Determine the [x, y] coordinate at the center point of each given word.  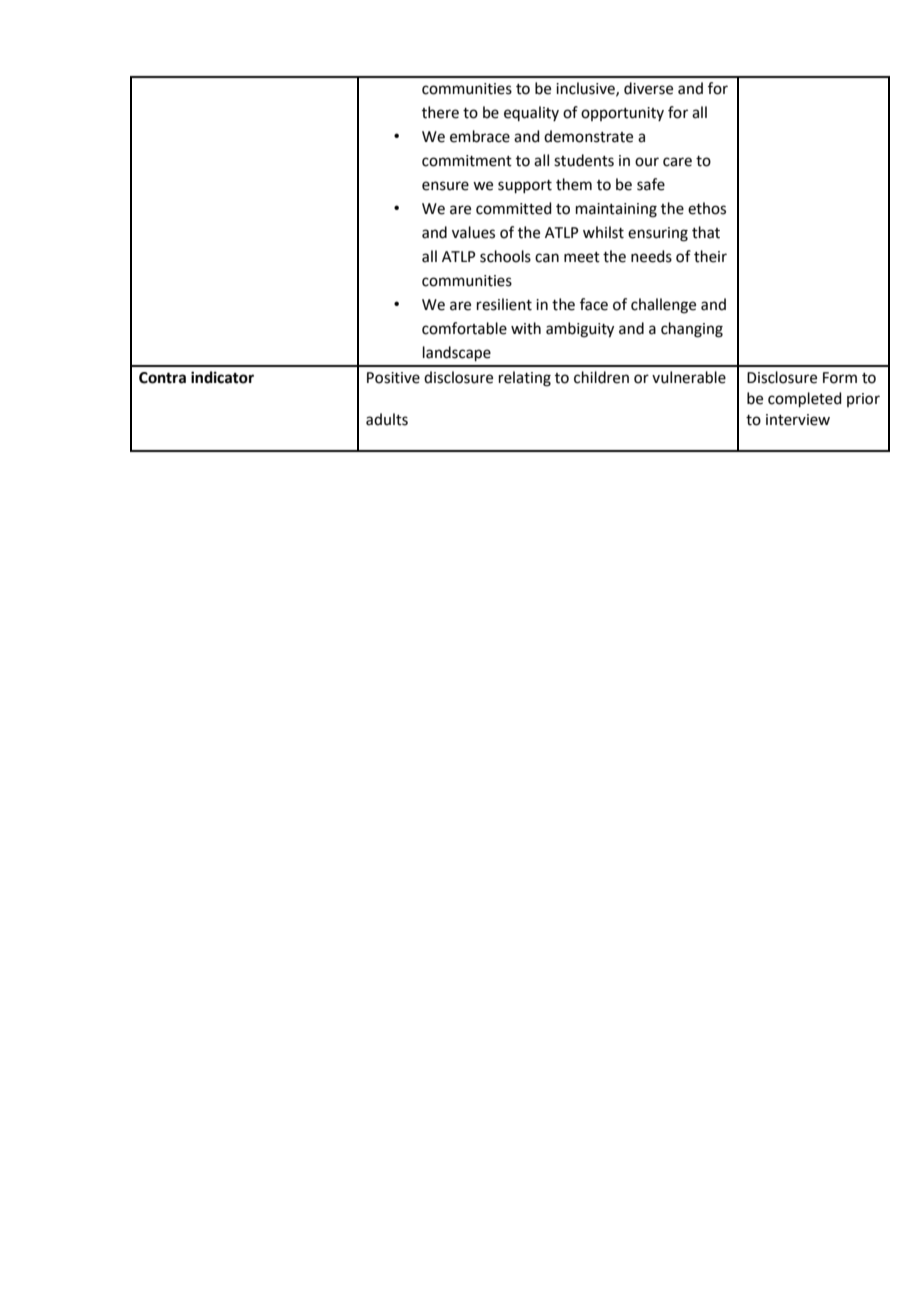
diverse [648, 88]
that [706, 232]
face [594, 304]
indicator [222, 377]
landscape [457, 353]
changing [692, 330]
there [440, 112]
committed [514, 208]
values [473, 232]
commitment [467, 161]
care [677, 162]
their [710, 256]
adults [387, 419]
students [584, 160]
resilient [504, 304]
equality [531, 113]
